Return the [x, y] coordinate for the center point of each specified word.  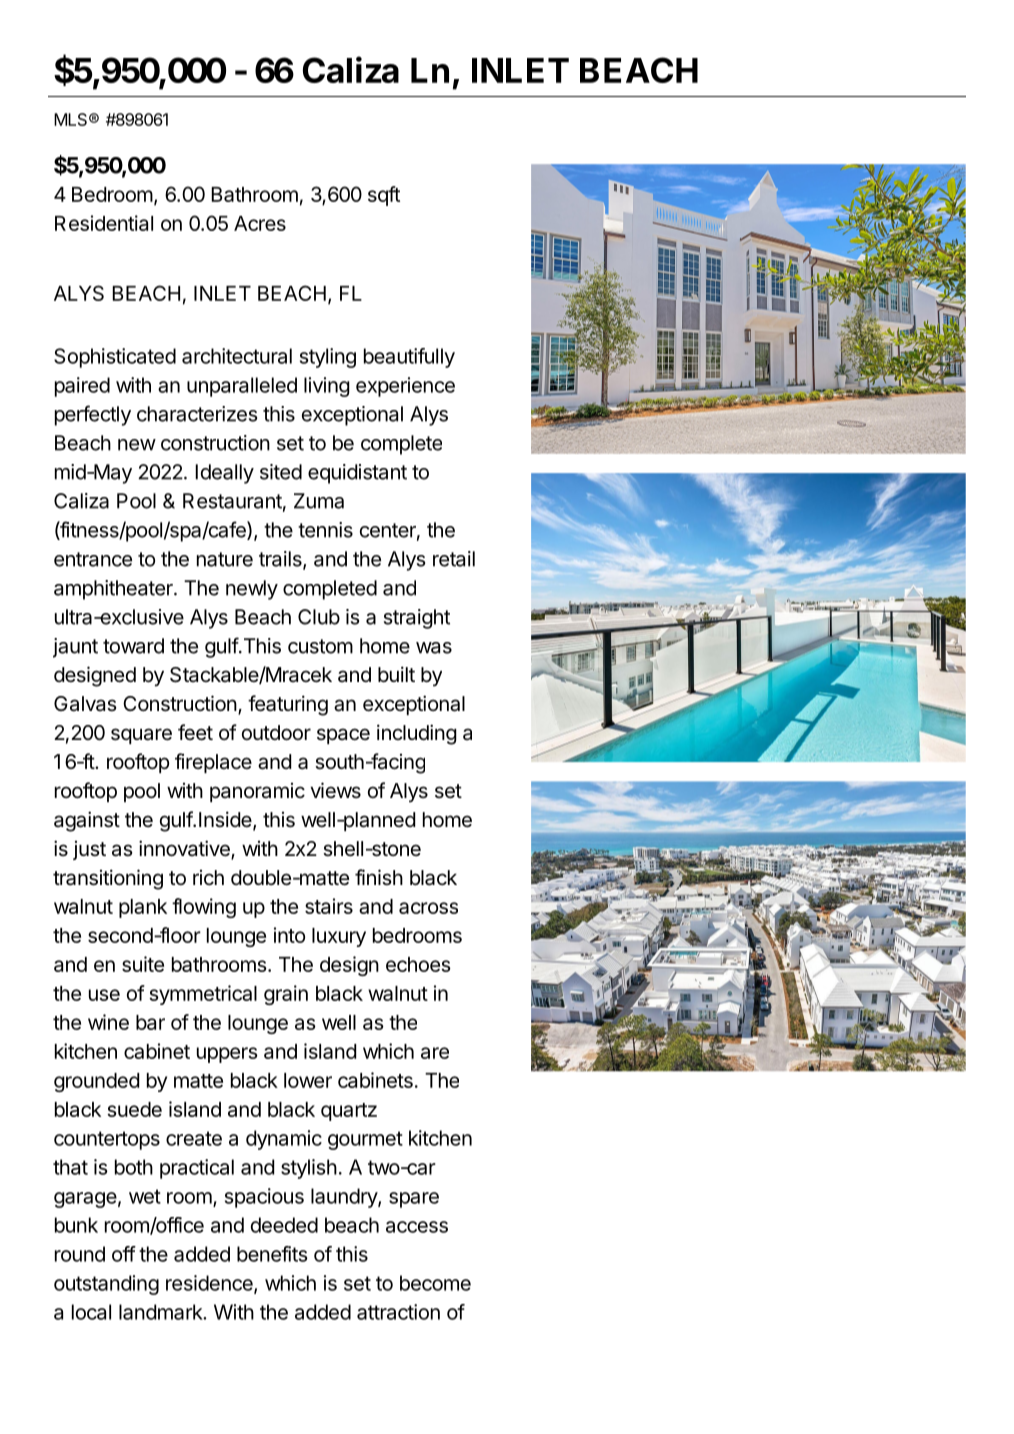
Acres [260, 223]
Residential [104, 223]
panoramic [257, 792]
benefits [272, 1254]
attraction [398, 1312]
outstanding [106, 1285]
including [417, 734]
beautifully [409, 358]
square [141, 736]
